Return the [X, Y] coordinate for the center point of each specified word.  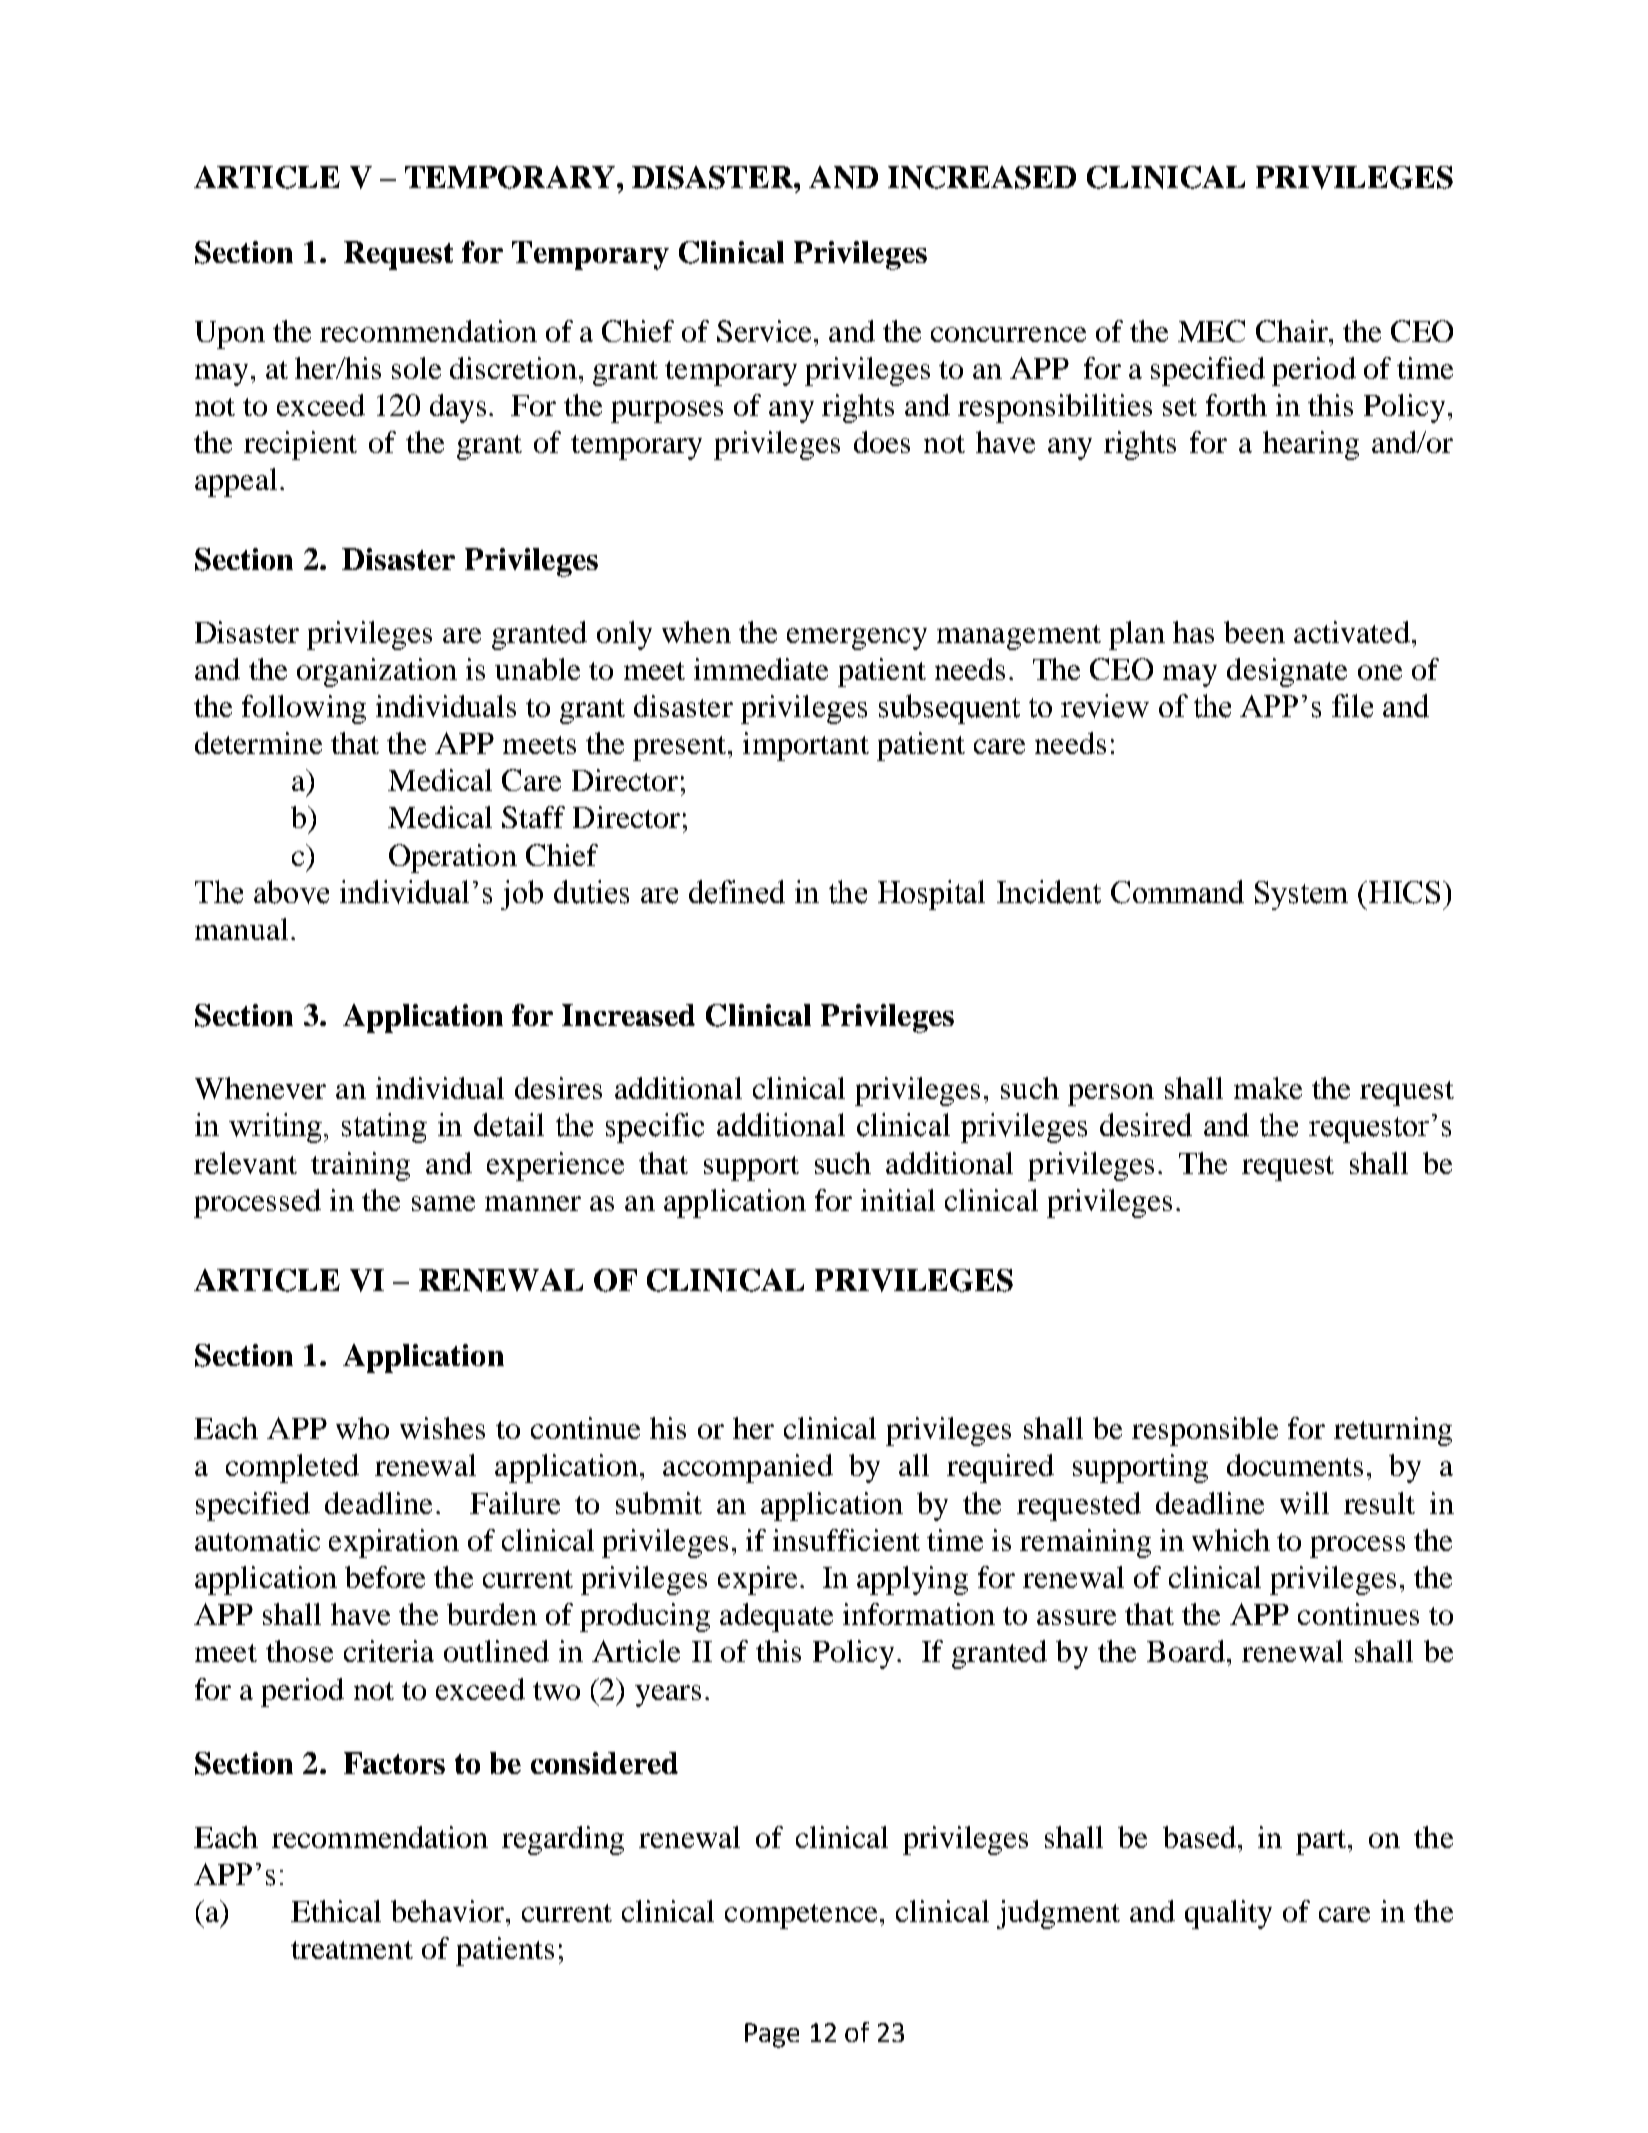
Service [766, 331]
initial [898, 1200]
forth [1236, 405]
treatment [352, 1950]
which [1231, 1540]
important [806, 746]
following [304, 709]
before [385, 1577]
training [360, 1166]
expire [757, 1580]
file [1352, 706]
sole [416, 368]
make [1268, 1088]
